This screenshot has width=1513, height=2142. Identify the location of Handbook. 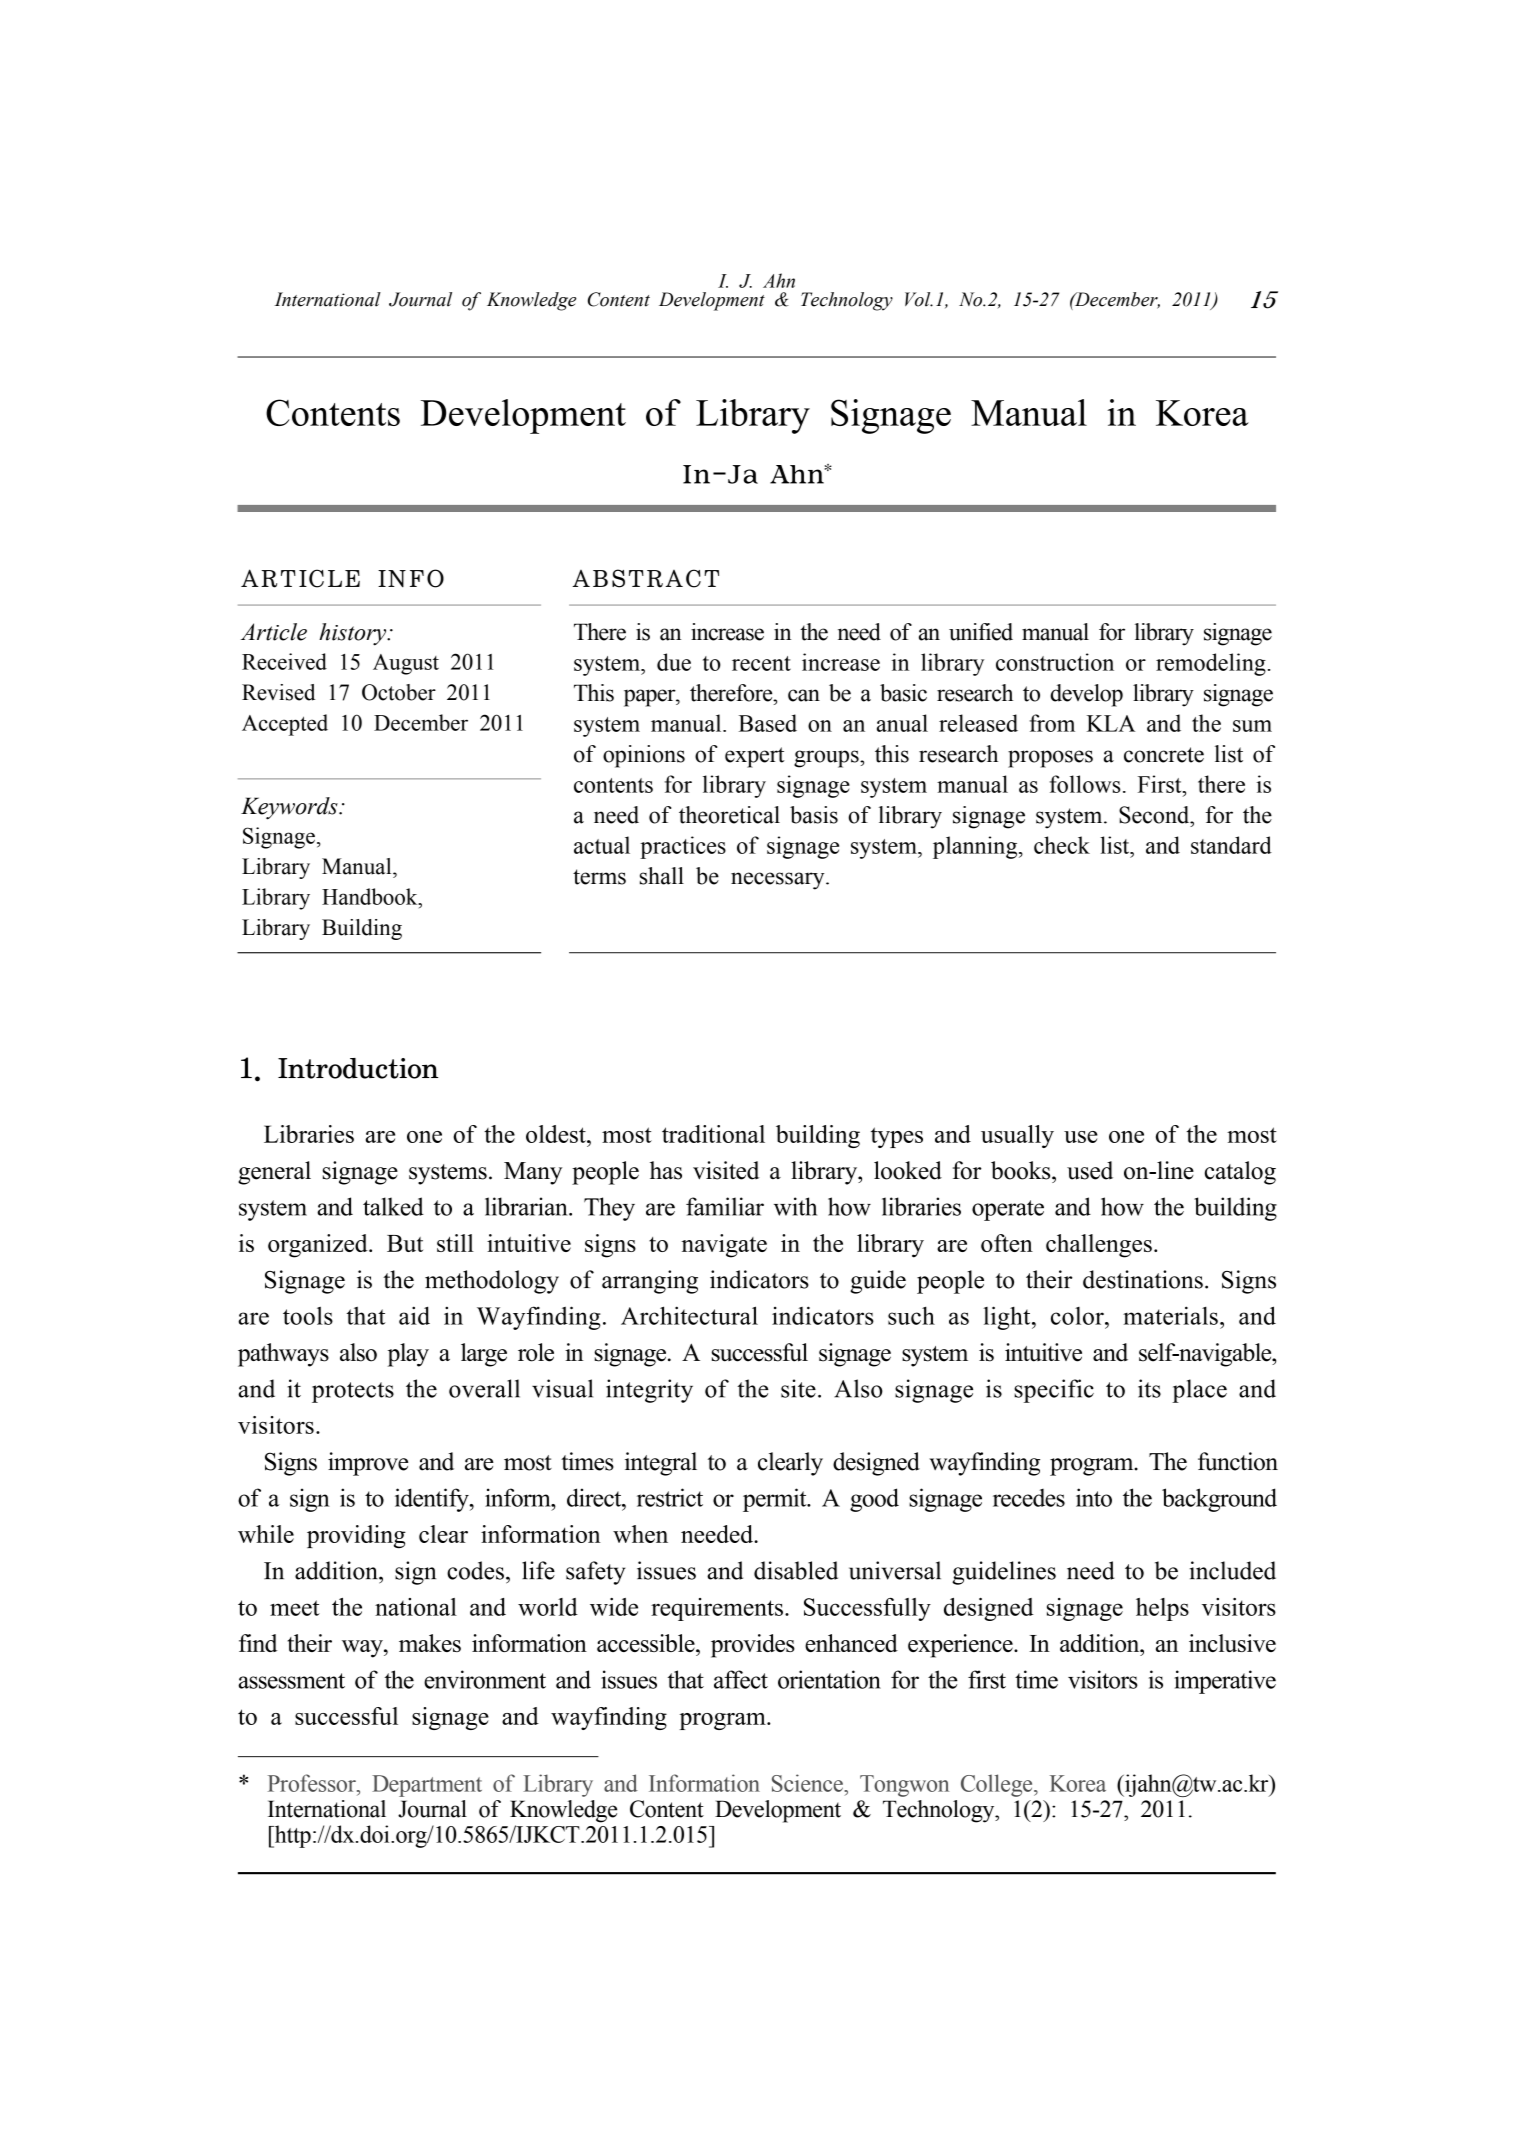
(371, 896).
